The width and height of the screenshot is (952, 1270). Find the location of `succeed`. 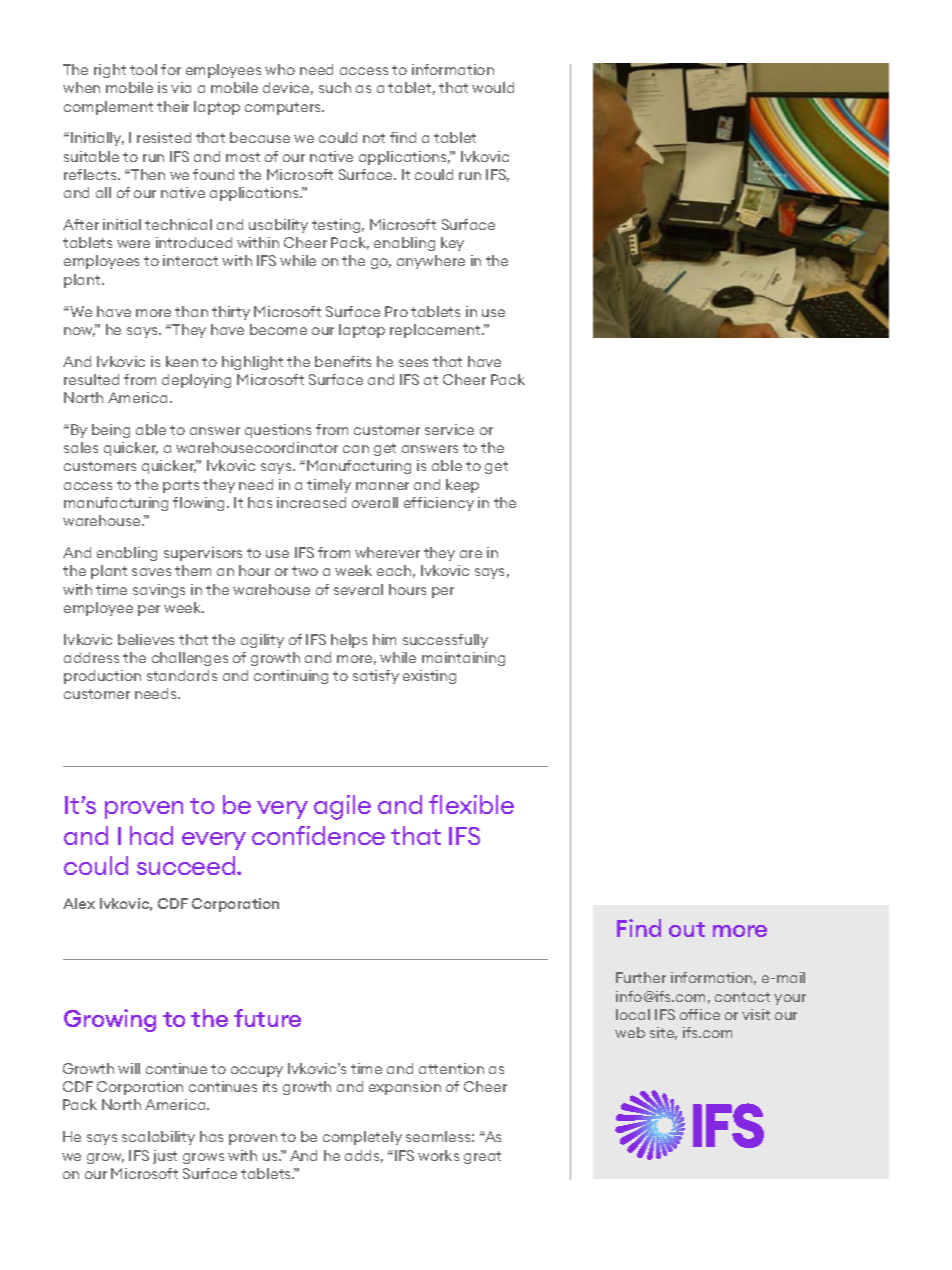

succeed is located at coordinates (187, 865).
